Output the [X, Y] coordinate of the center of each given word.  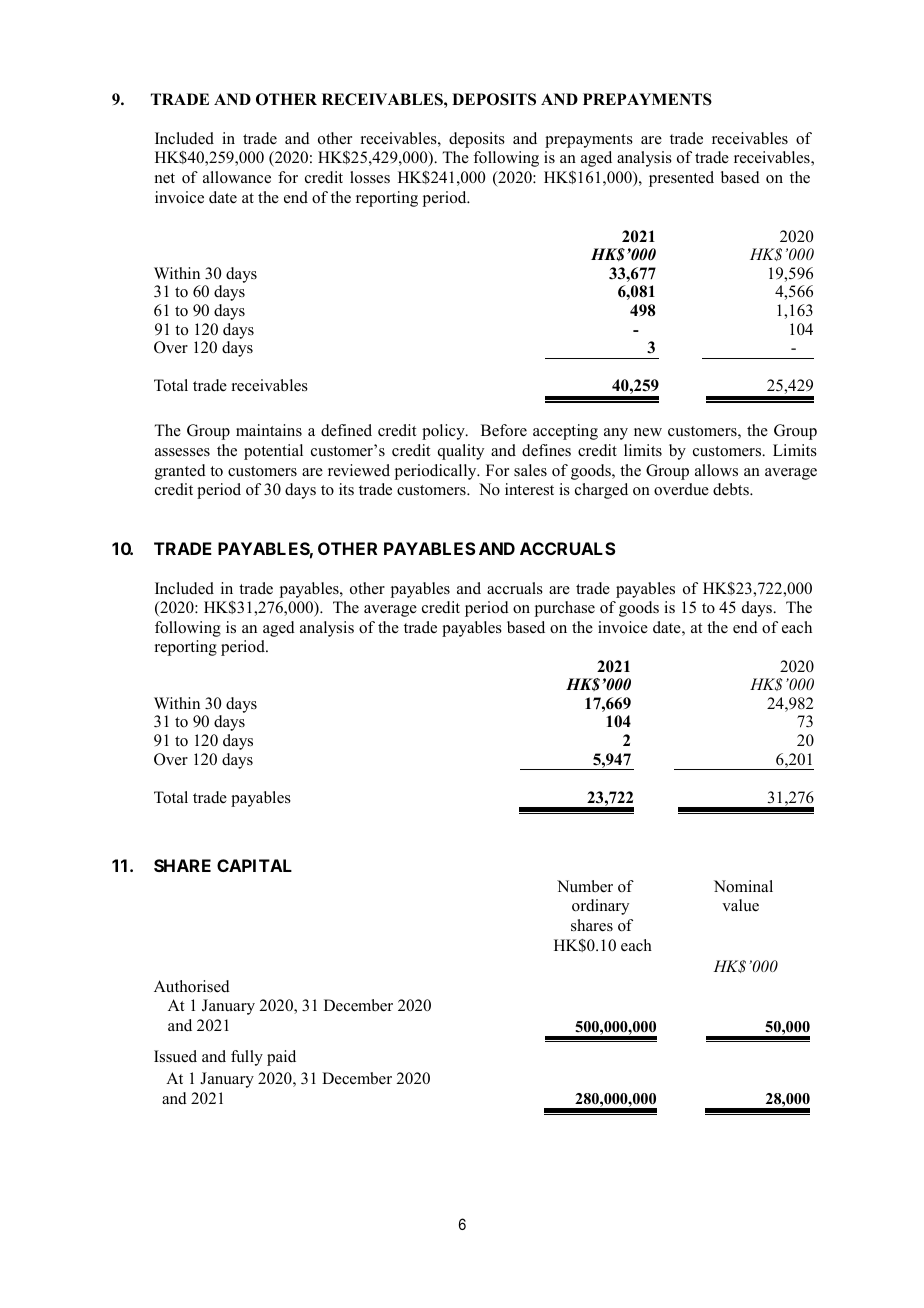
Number [585, 886]
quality [461, 452]
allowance [237, 177]
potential [273, 452]
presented [681, 179]
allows [716, 470]
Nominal [743, 886]
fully [247, 1058]
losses [370, 177]
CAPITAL [254, 865]
